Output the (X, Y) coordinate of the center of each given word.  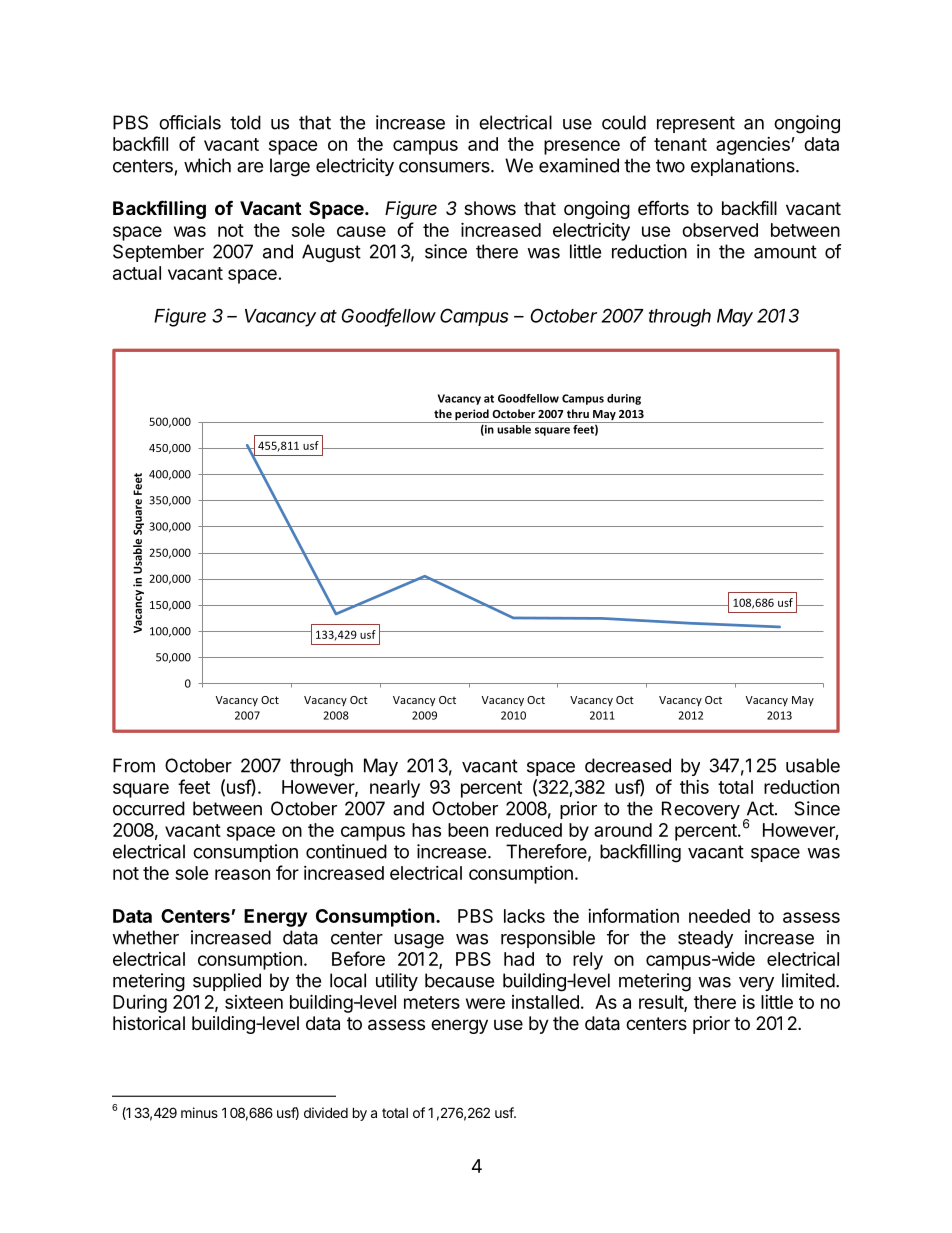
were (485, 1003)
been (468, 830)
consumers (445, 167)
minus (199, 1112)
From (134, 765)
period (472, 416)
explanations (744, 167)
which (207, 165)
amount (785, 252)
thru (578, 413)
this (694, 787)
